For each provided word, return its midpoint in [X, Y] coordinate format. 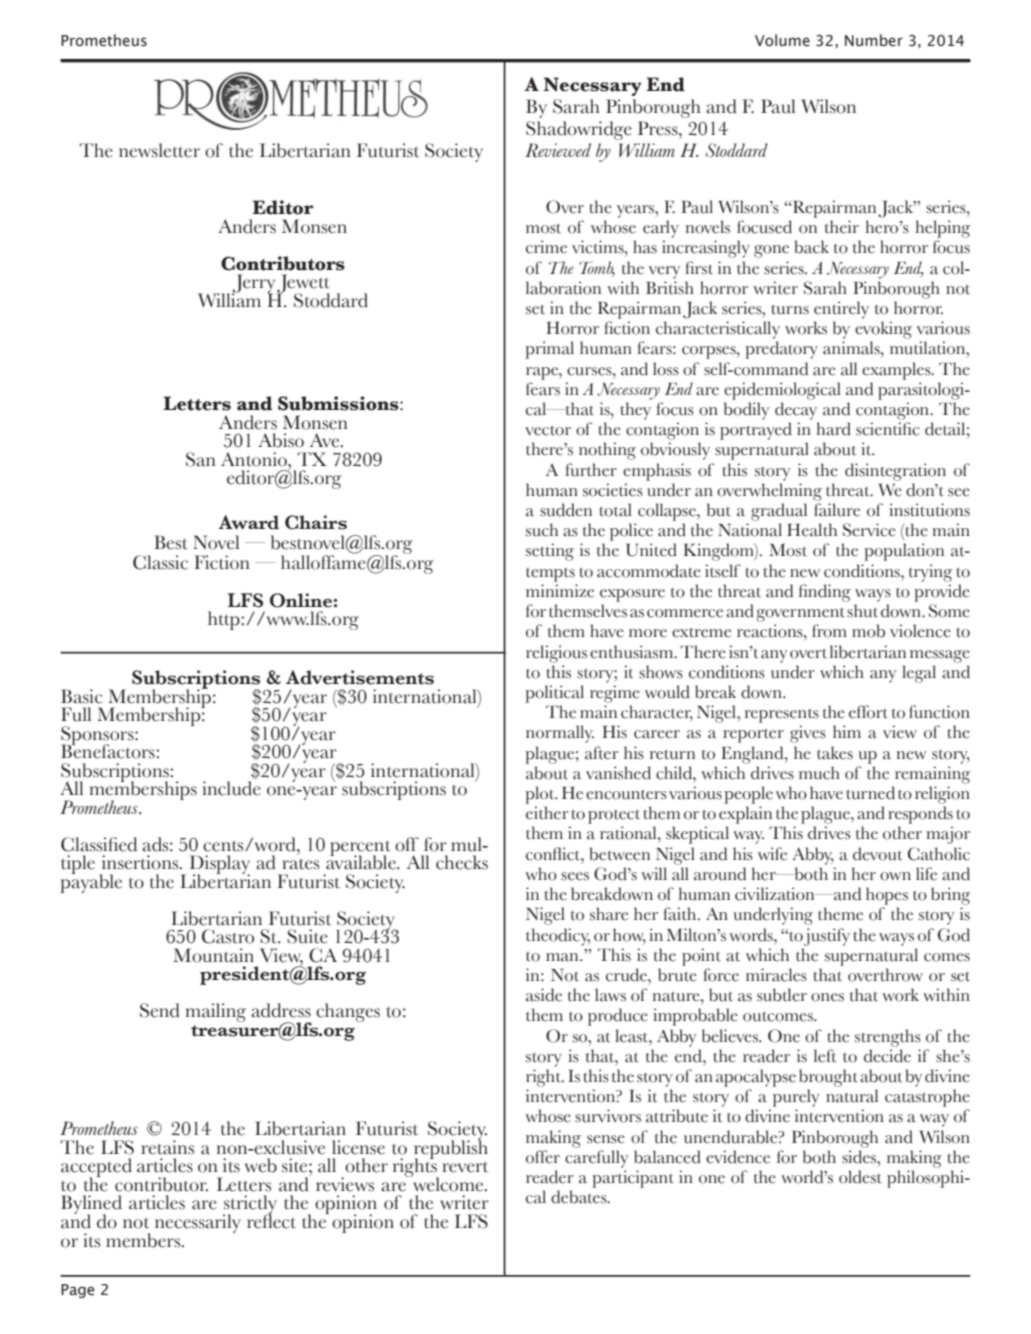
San [201, 459]
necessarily [198, 1223]
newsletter [159, 150]
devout [877, 854]
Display [220, 866]
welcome [448, 1183]
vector [548, 430]
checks [462, 862]
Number [874, 40]
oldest [860, 1177]
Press [659, 128]
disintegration [895, 472]
